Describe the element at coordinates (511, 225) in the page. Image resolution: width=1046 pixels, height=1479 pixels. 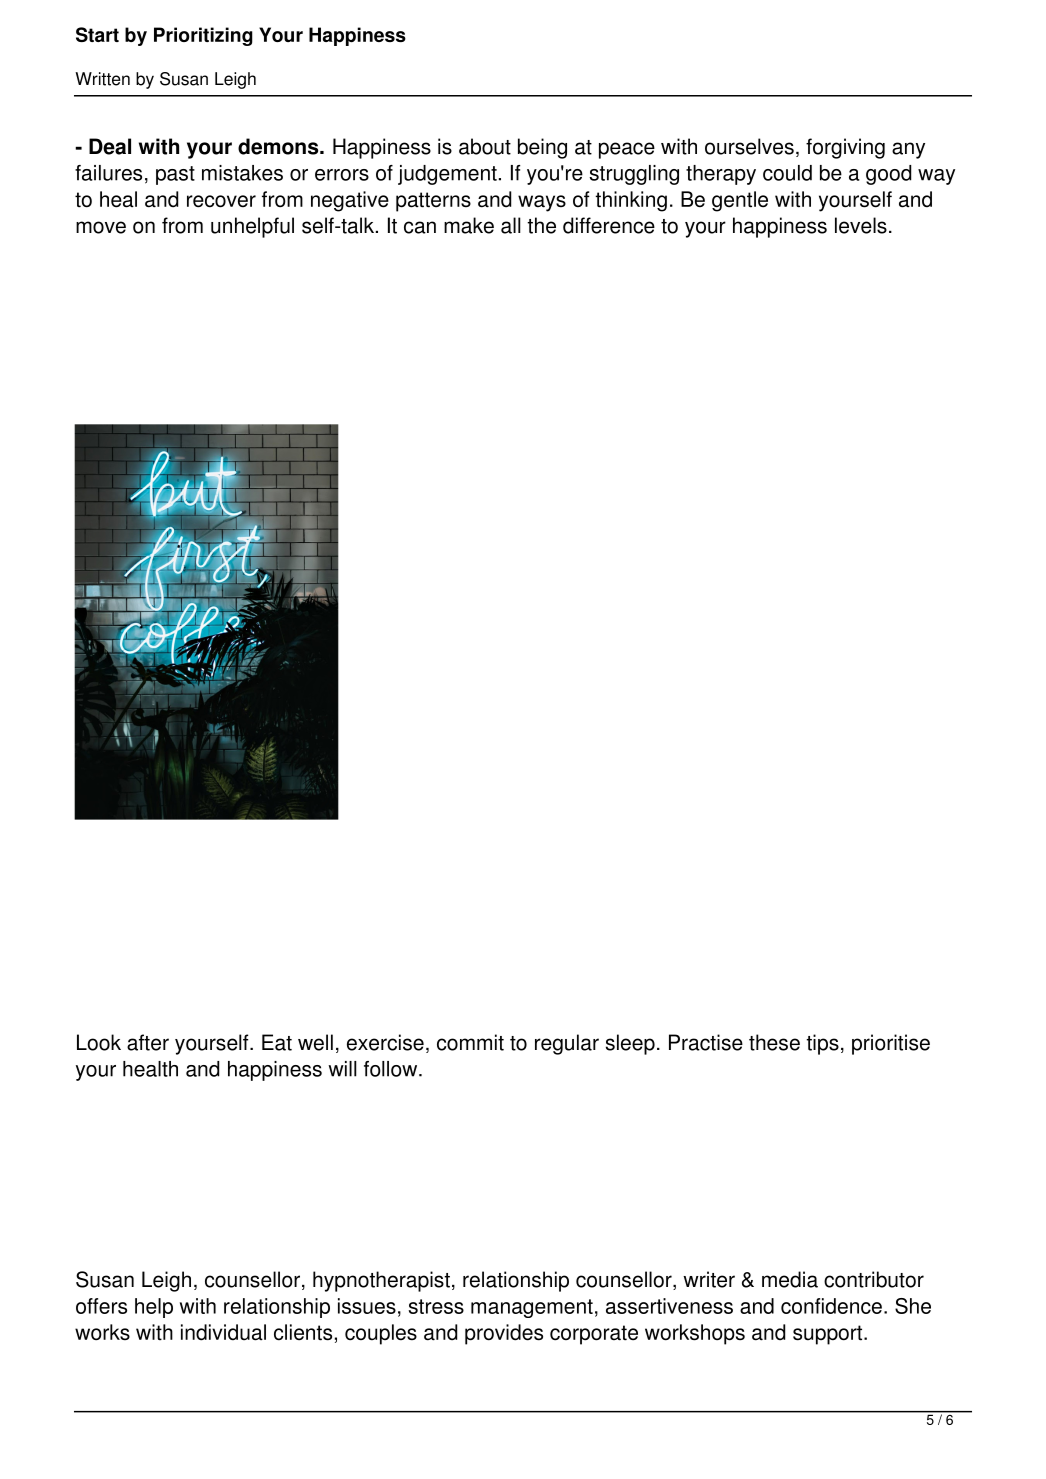
I see `all` at that location.
